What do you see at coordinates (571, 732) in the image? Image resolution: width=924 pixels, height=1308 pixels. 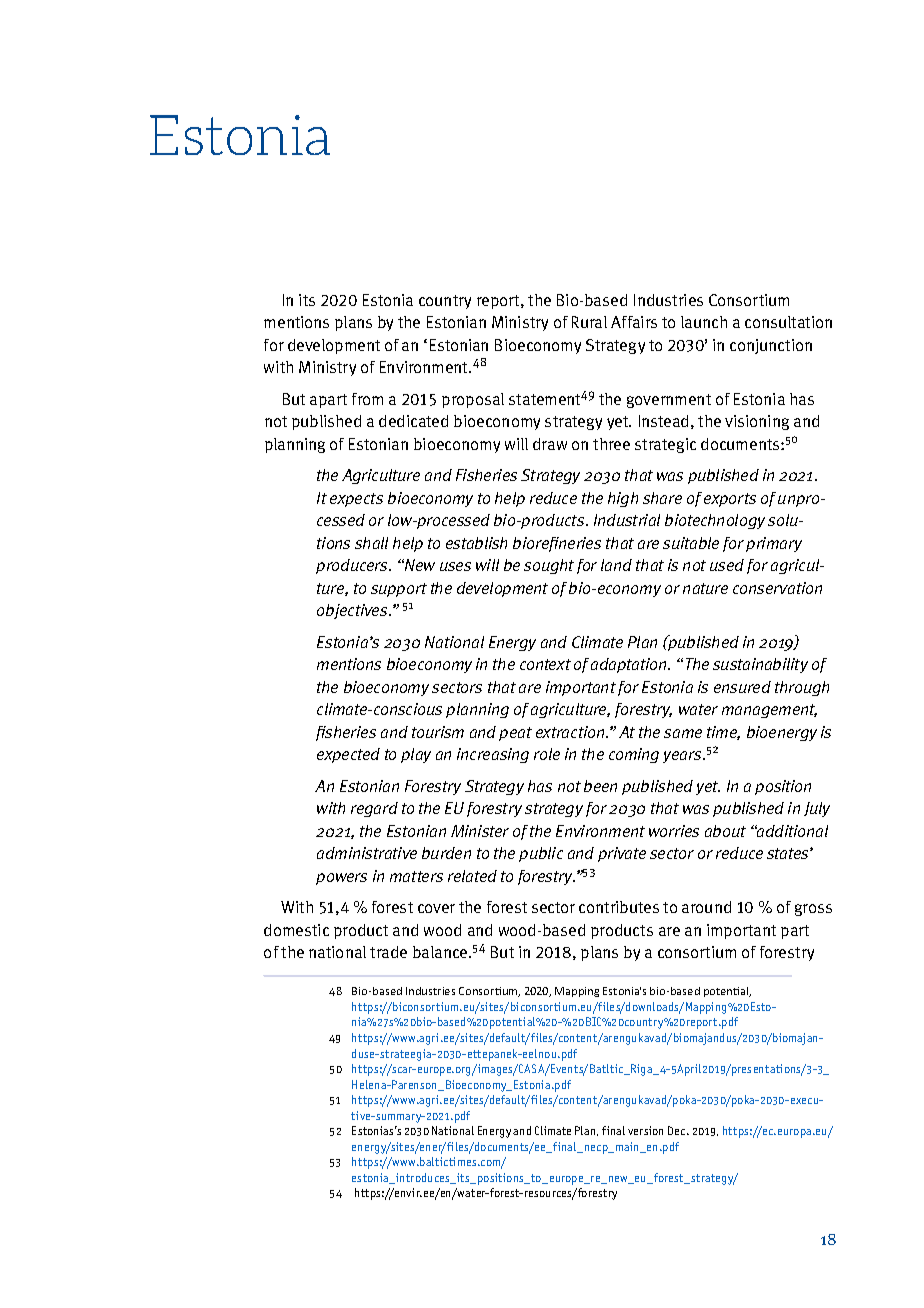 I see `extraction` at bounding box center [571, 732].
